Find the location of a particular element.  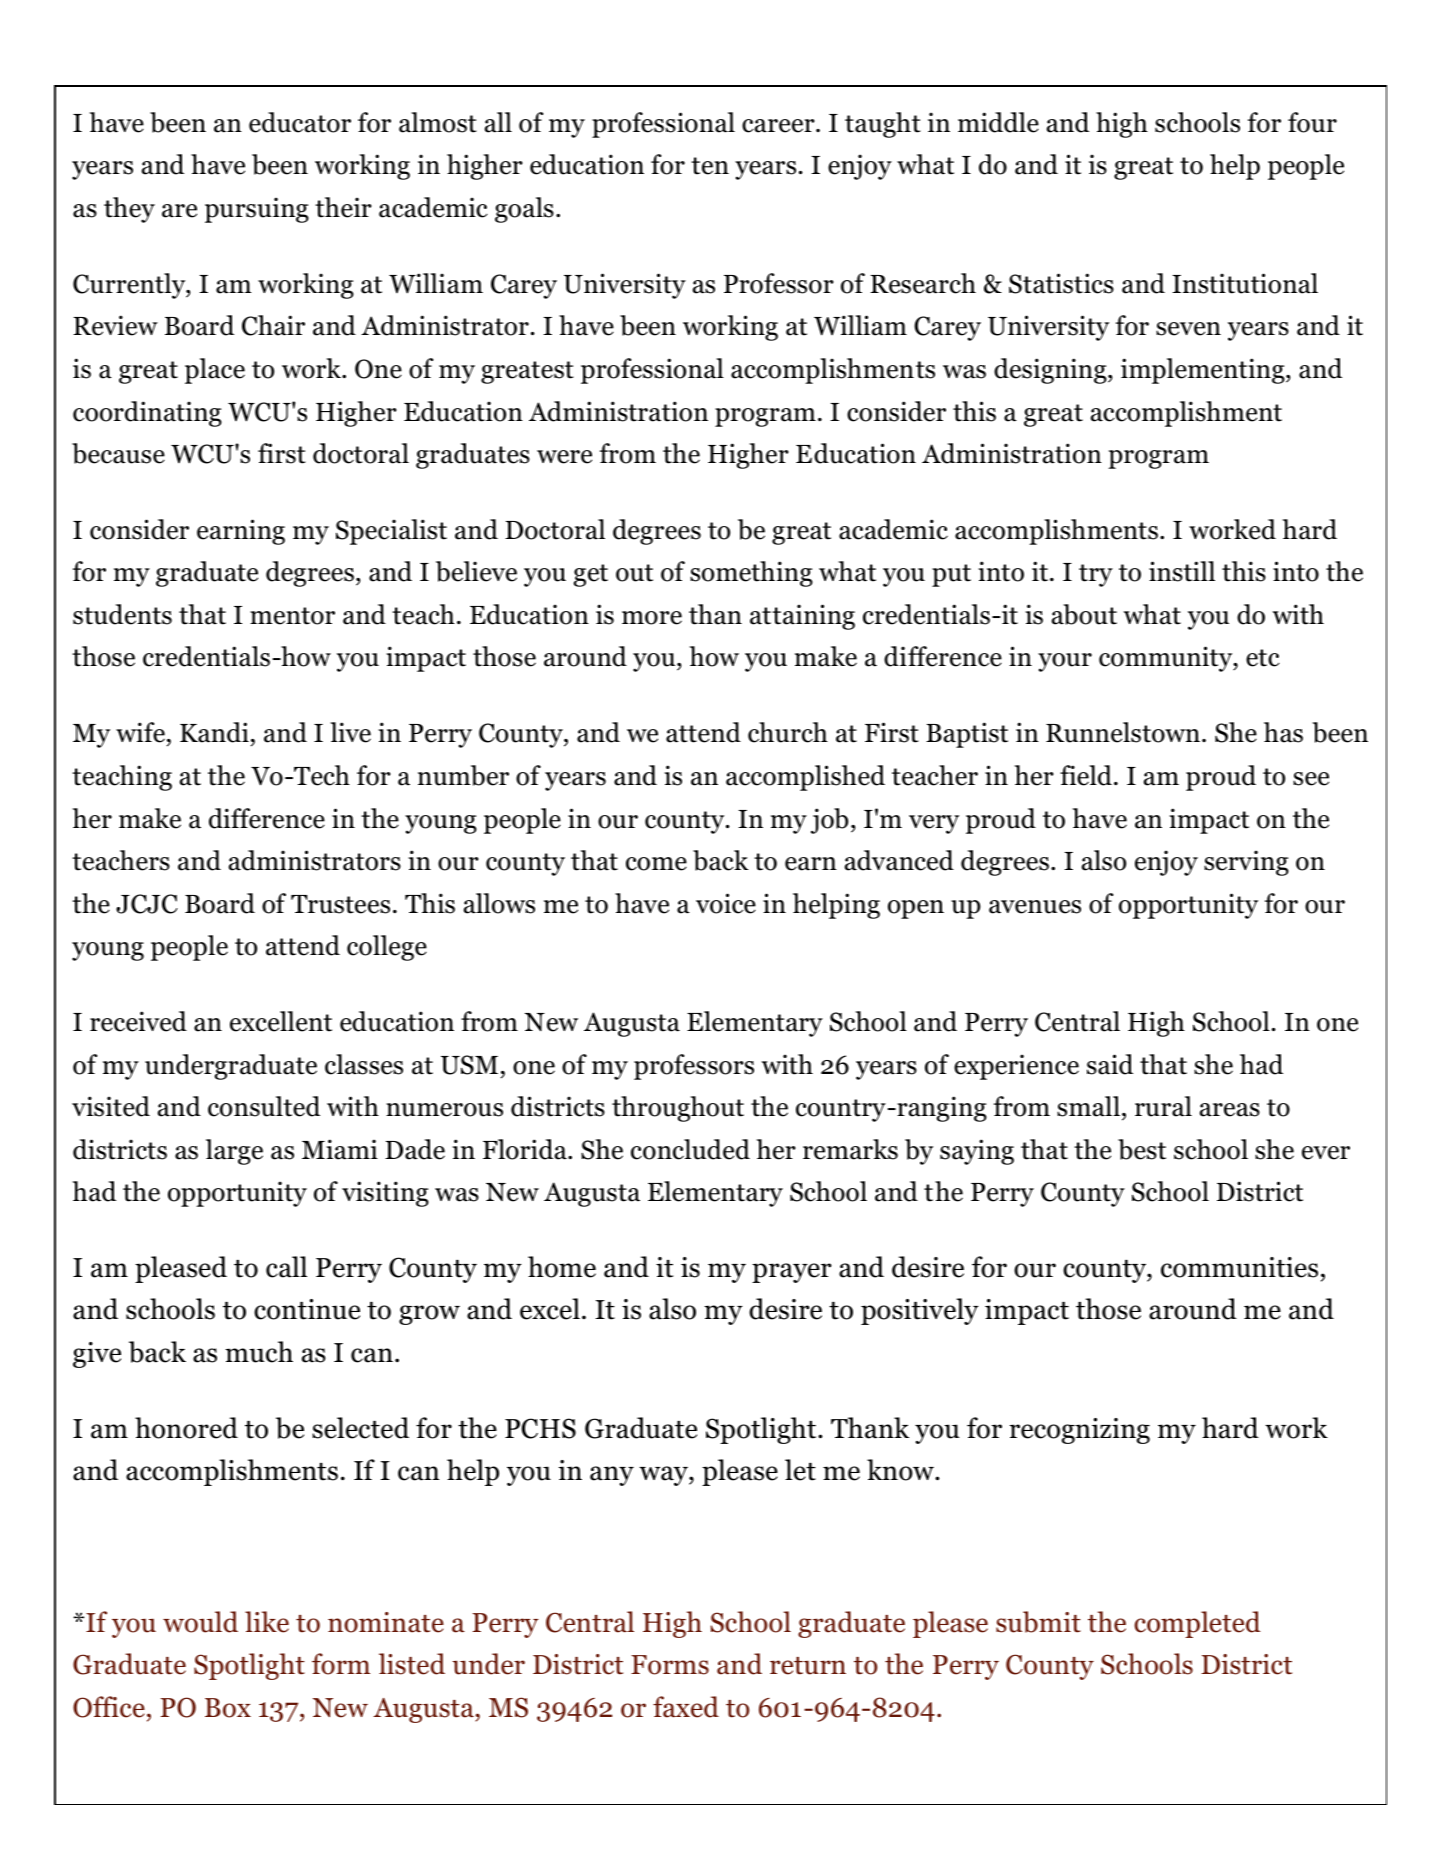

four is located at coordinates (1312, 122).
